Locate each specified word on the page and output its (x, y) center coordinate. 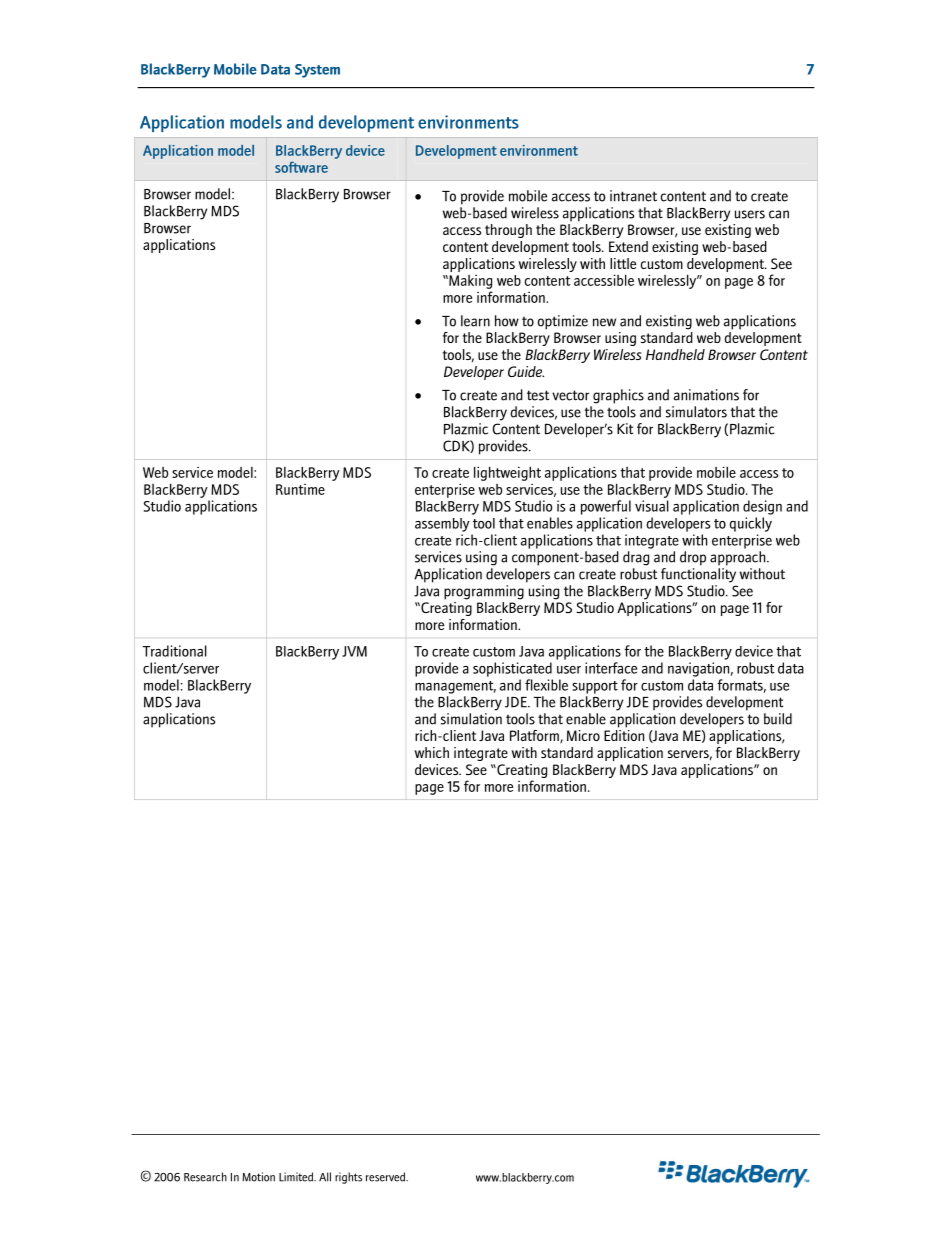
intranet (633, 196)
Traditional (174, 651)
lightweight (507, 473)
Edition (624, 735)
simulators (696, 412)
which (432, 752)
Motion (258, 1177)
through (508, 231)
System (317, 71)
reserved (386, 1177)
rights (348, 1178)
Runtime (300, 489)
